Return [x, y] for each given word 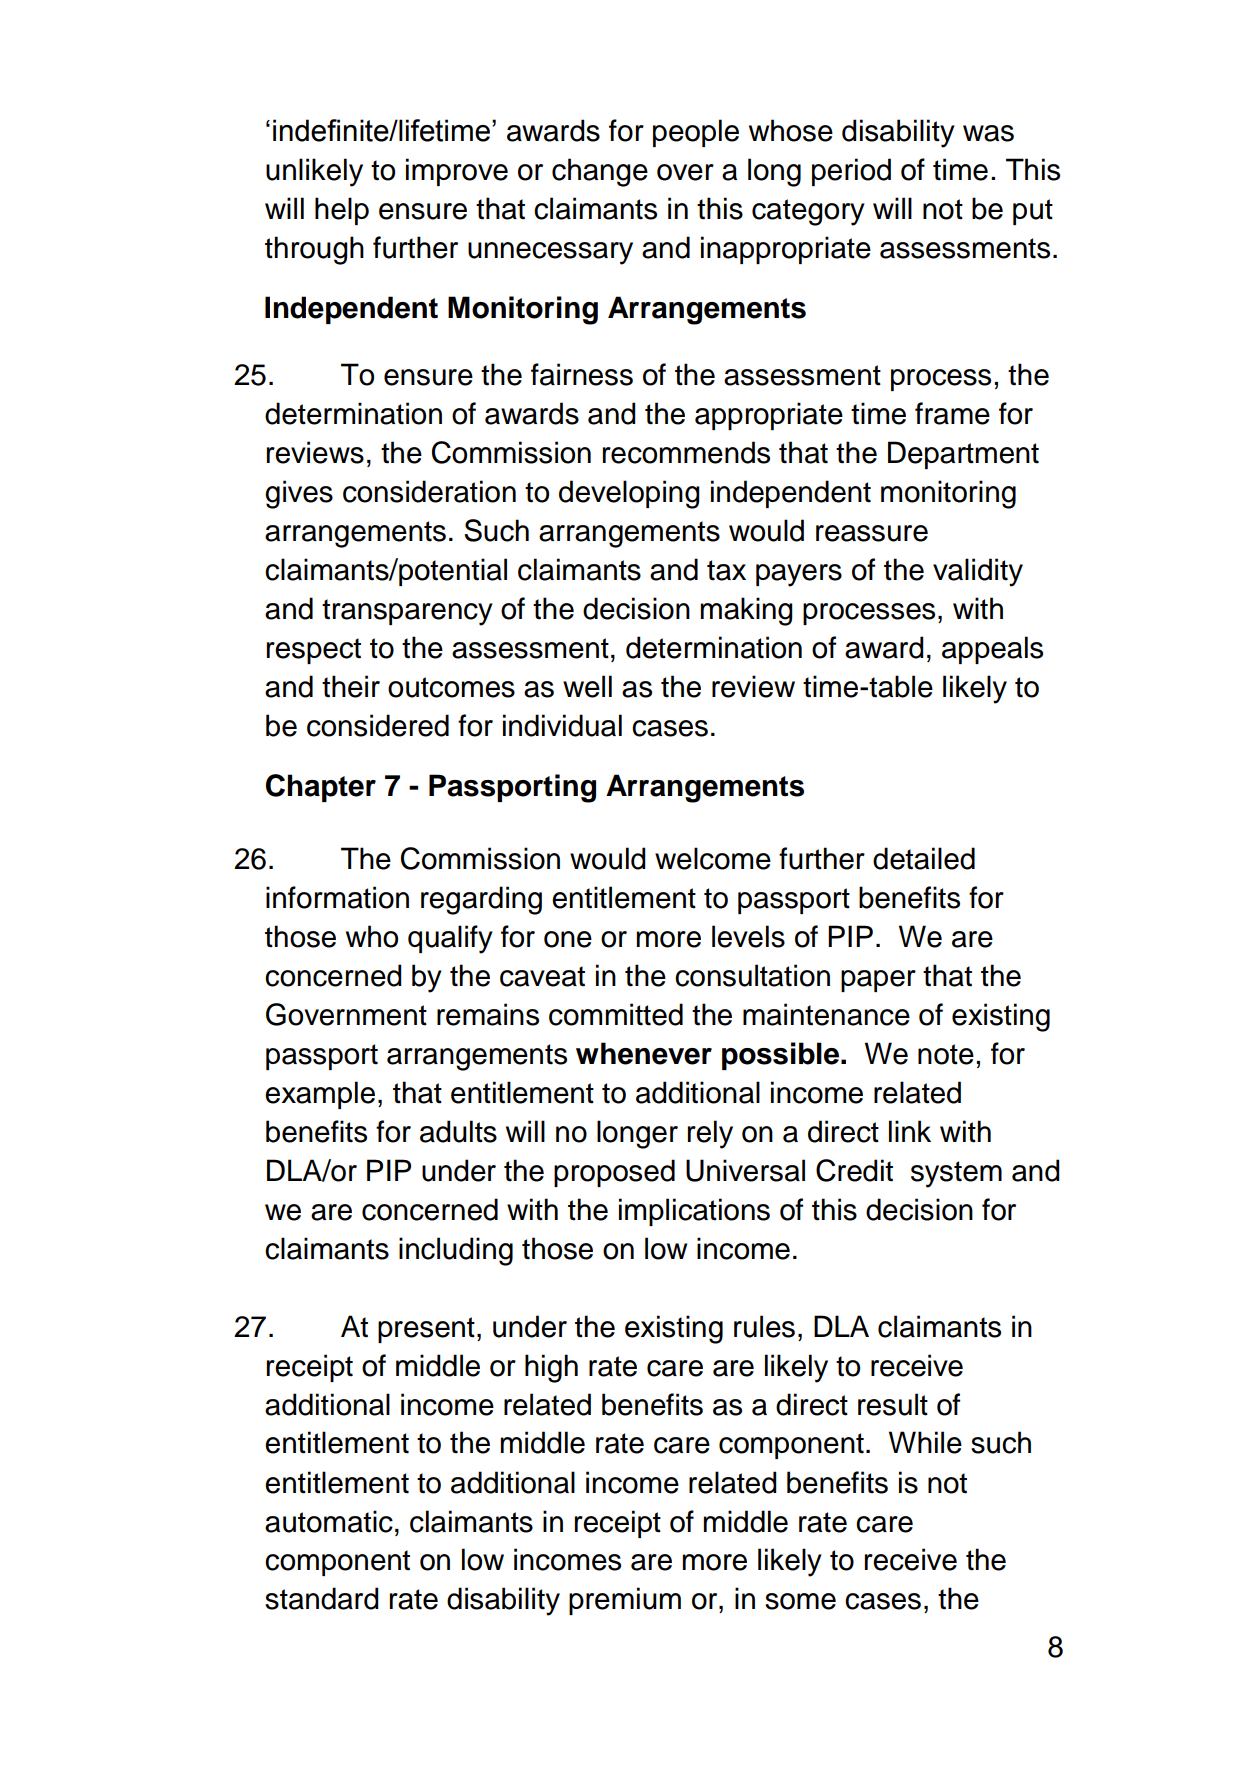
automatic [329, 1521]
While [925, 1442]
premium [625, 1601]
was [988, 133]
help [342, 211]
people [696, 133]
